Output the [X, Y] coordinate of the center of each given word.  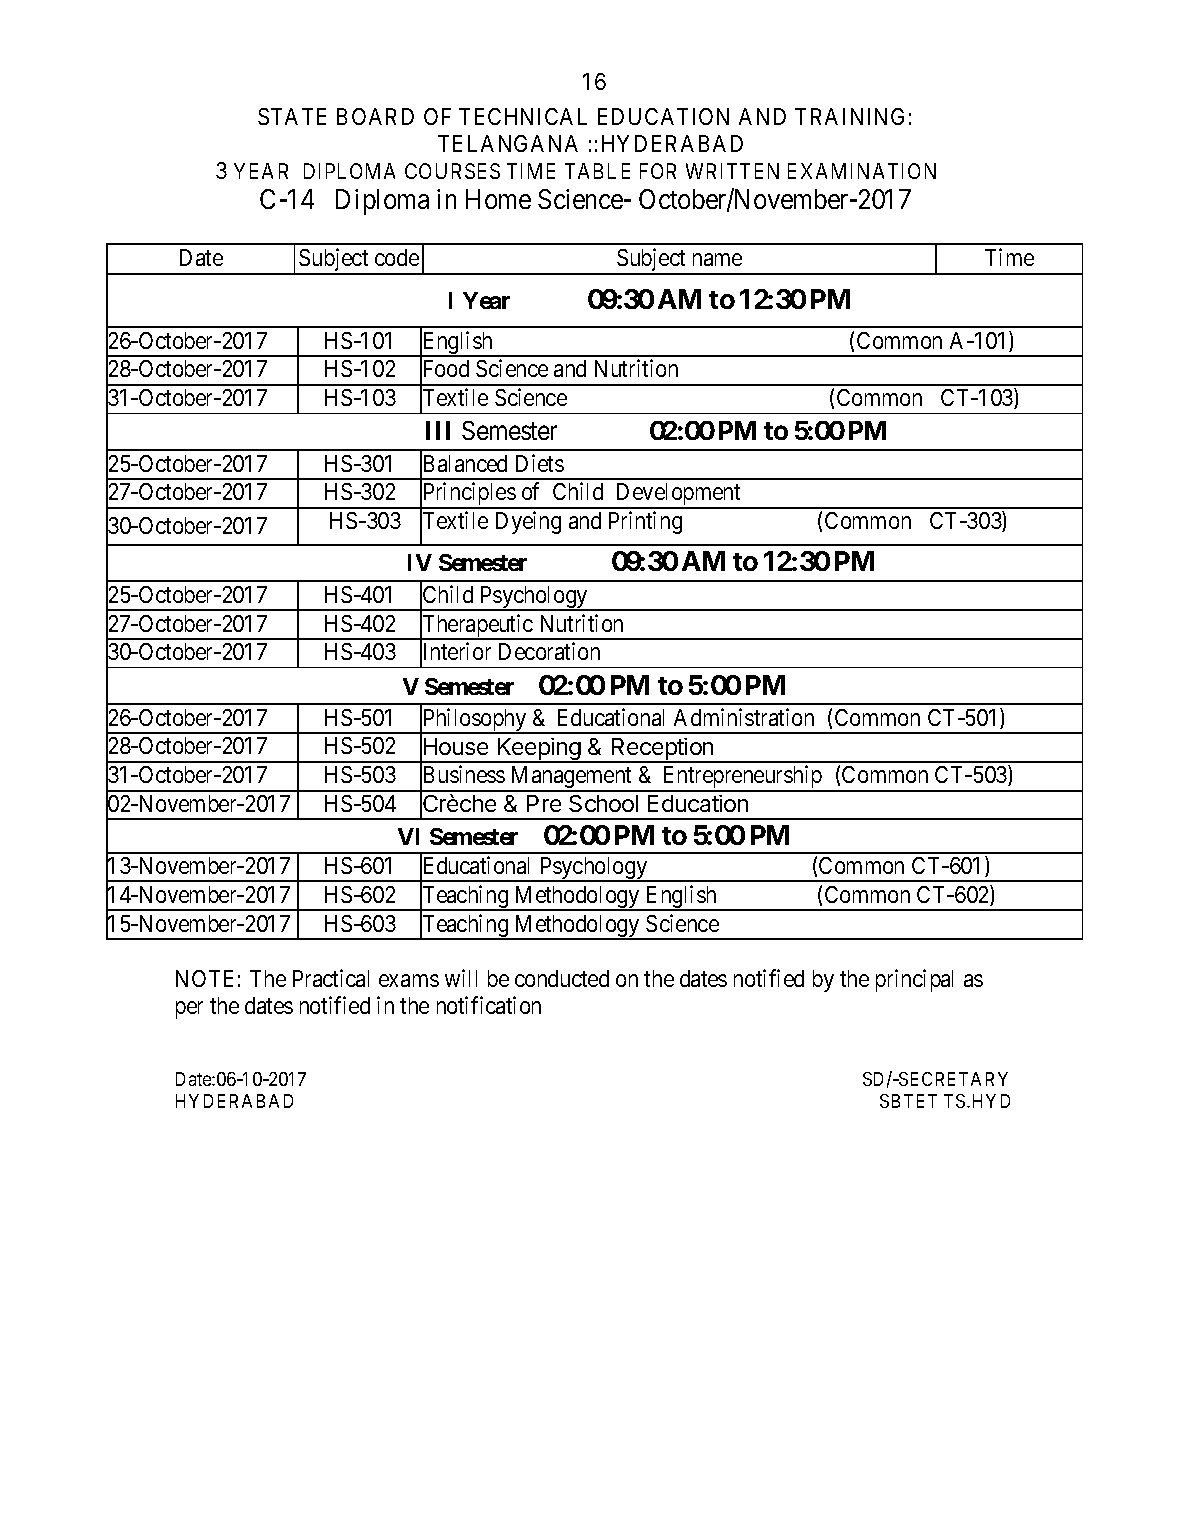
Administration [744, 717]
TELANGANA [508, 143]
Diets [540, 463]
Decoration [549, 651]
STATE [292, 116]
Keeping [539, 750]
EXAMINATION [862, 171]
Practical [331, 978]
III [438, 430]
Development [679, 495]
